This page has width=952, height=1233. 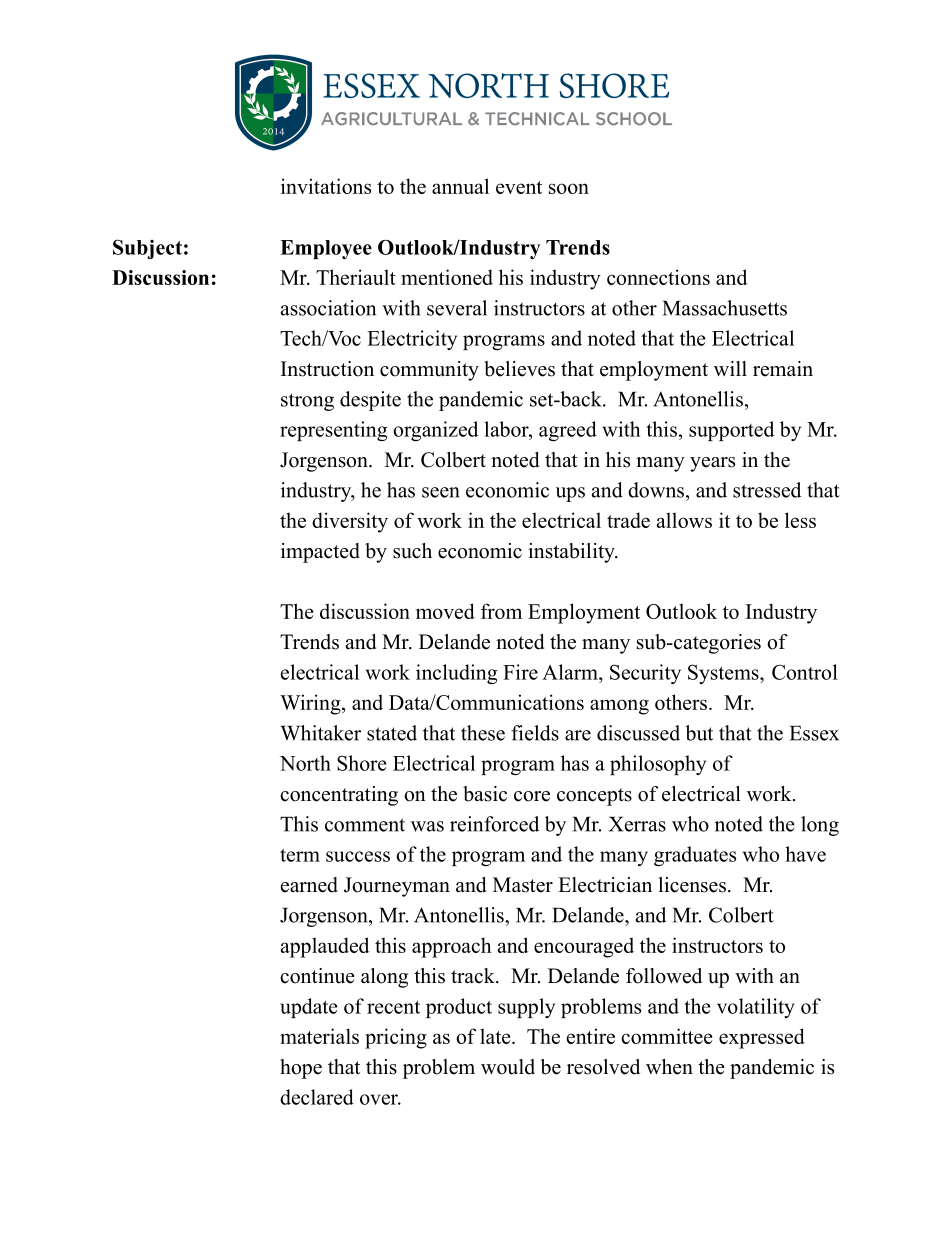 What do you see at coordinates (523, 885) in the page?
I see `Master` at bounding box center [523, 885].
